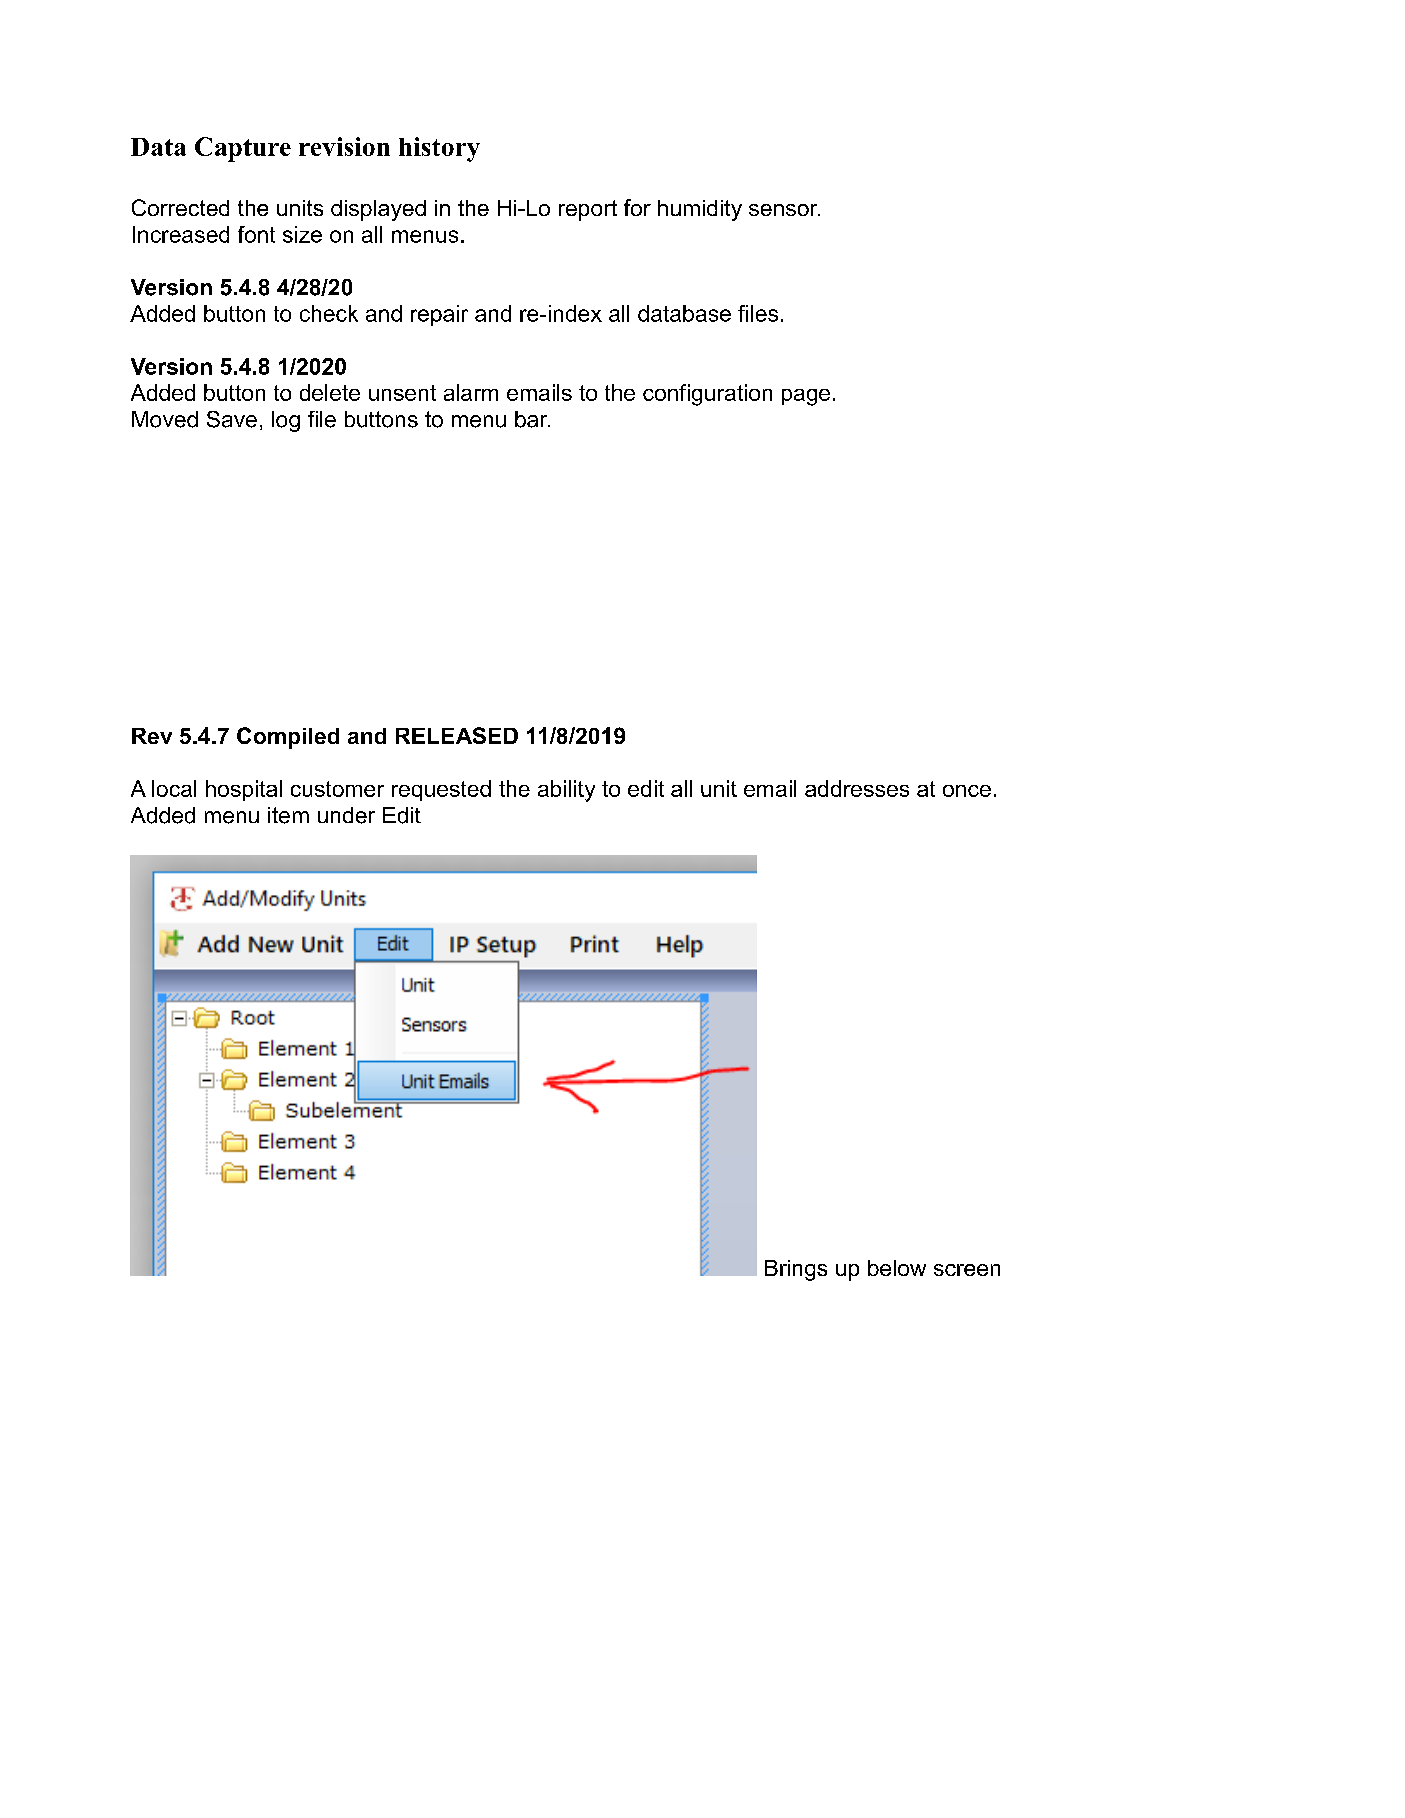 Image resolution: width=1405 pixels, height=1818 pixels. Describe the element at coordinates (796, 1270) in the screenshot. I see `Brings` at that location.
